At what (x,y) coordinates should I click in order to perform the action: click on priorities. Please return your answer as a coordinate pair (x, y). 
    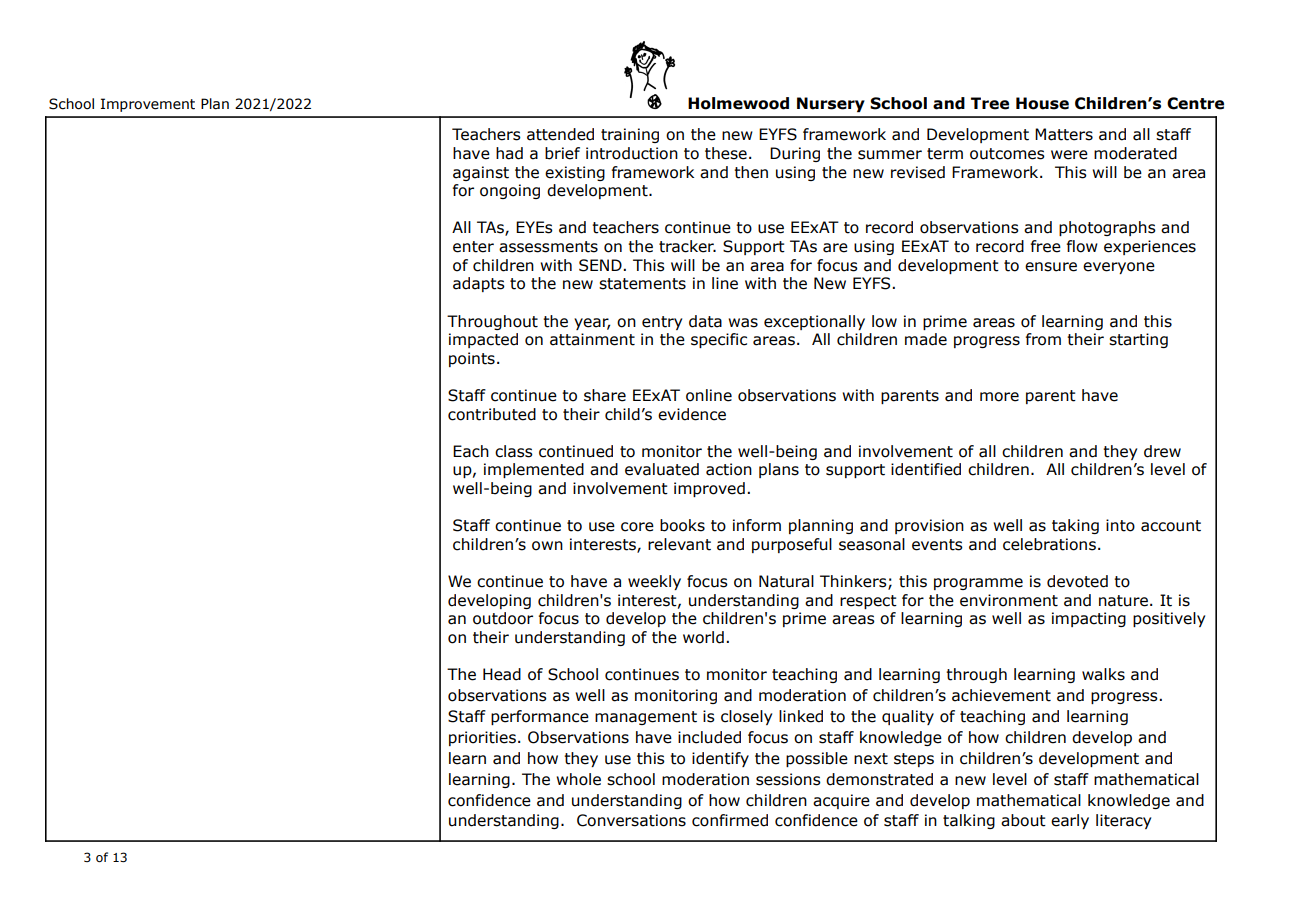
    Looking at the image, I should click on (482, 738).
